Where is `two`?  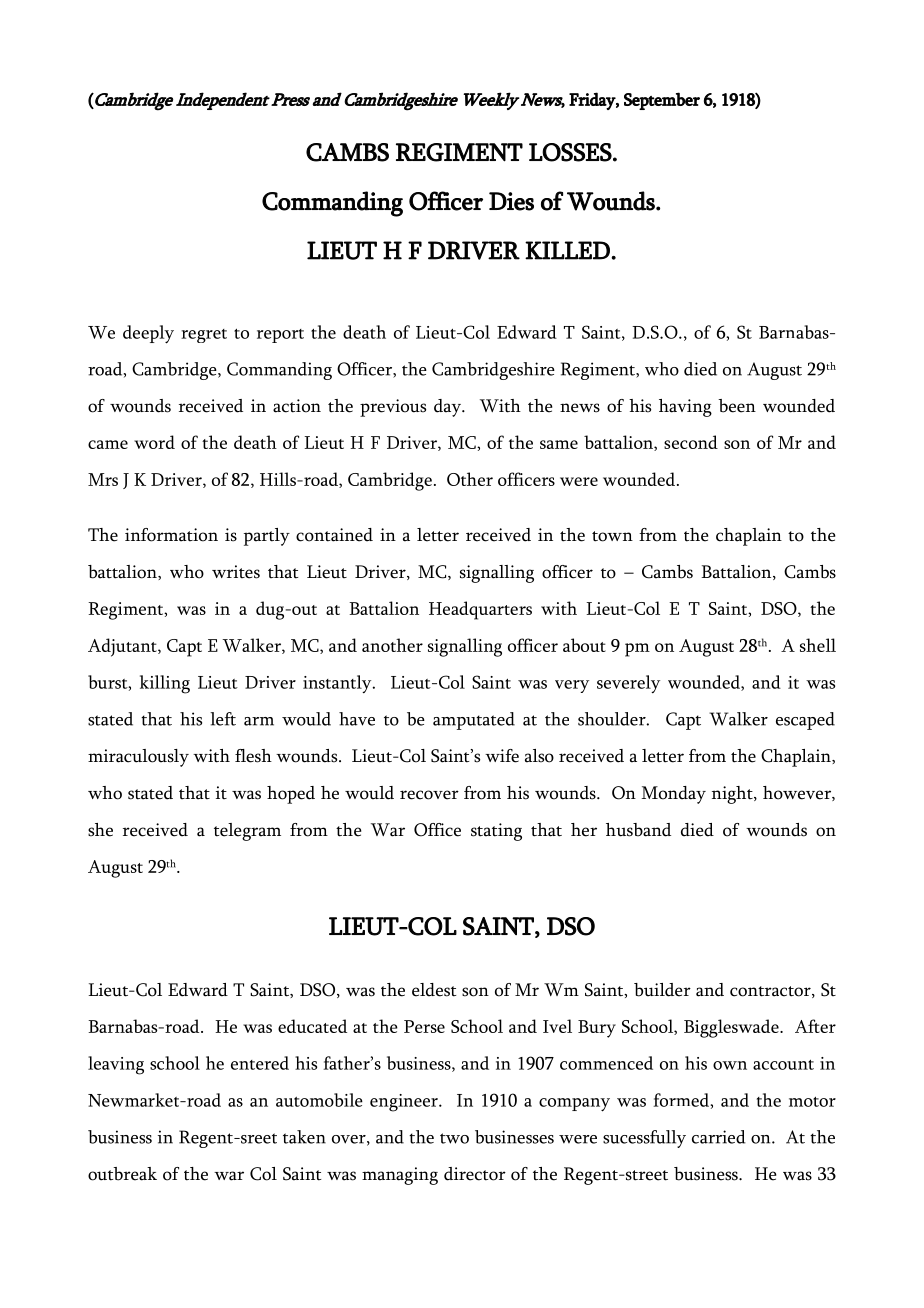
two is located at coordinates (454, 1138).
